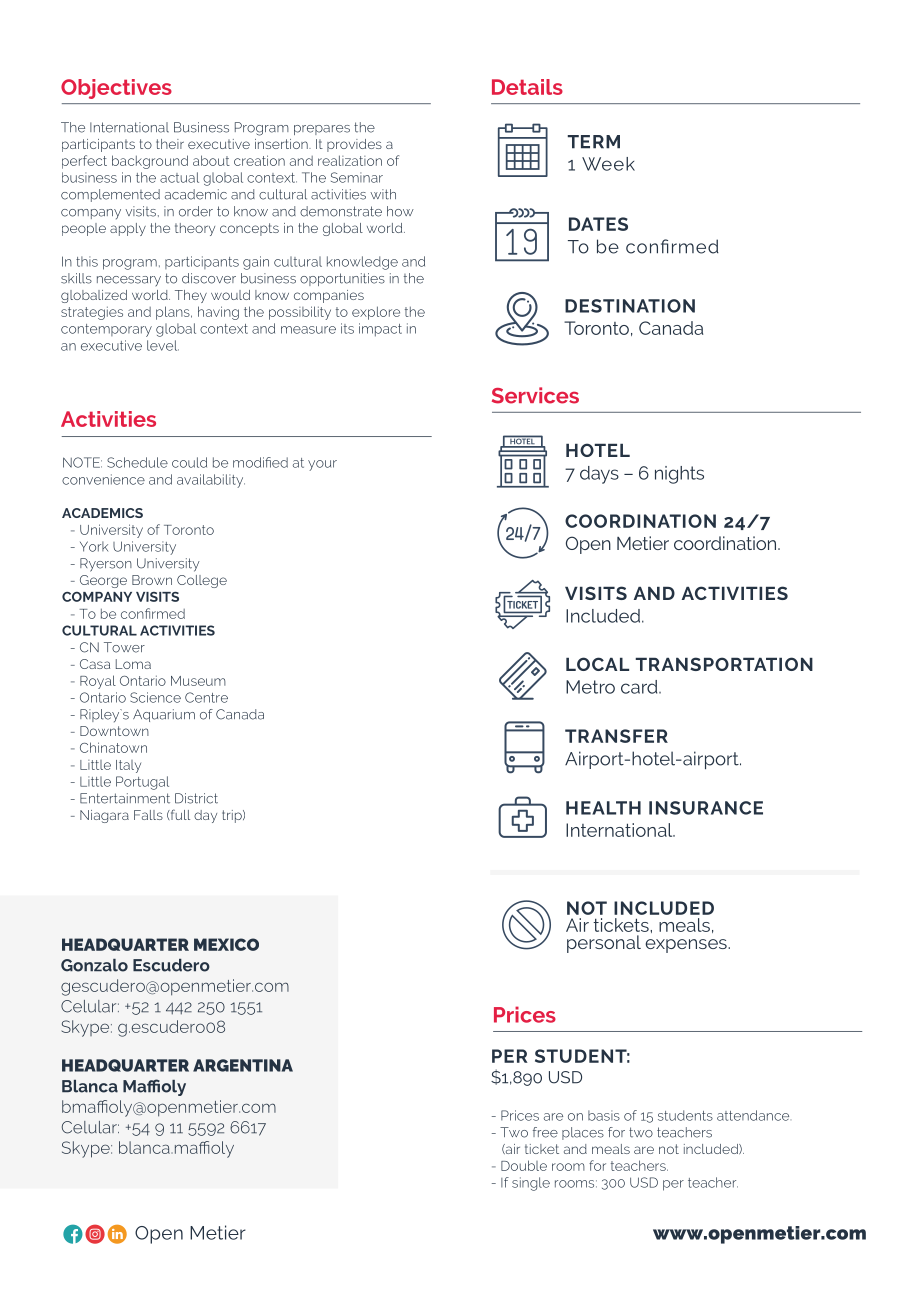  I want to click on TRANSPORTATION, so click(724, 664).
